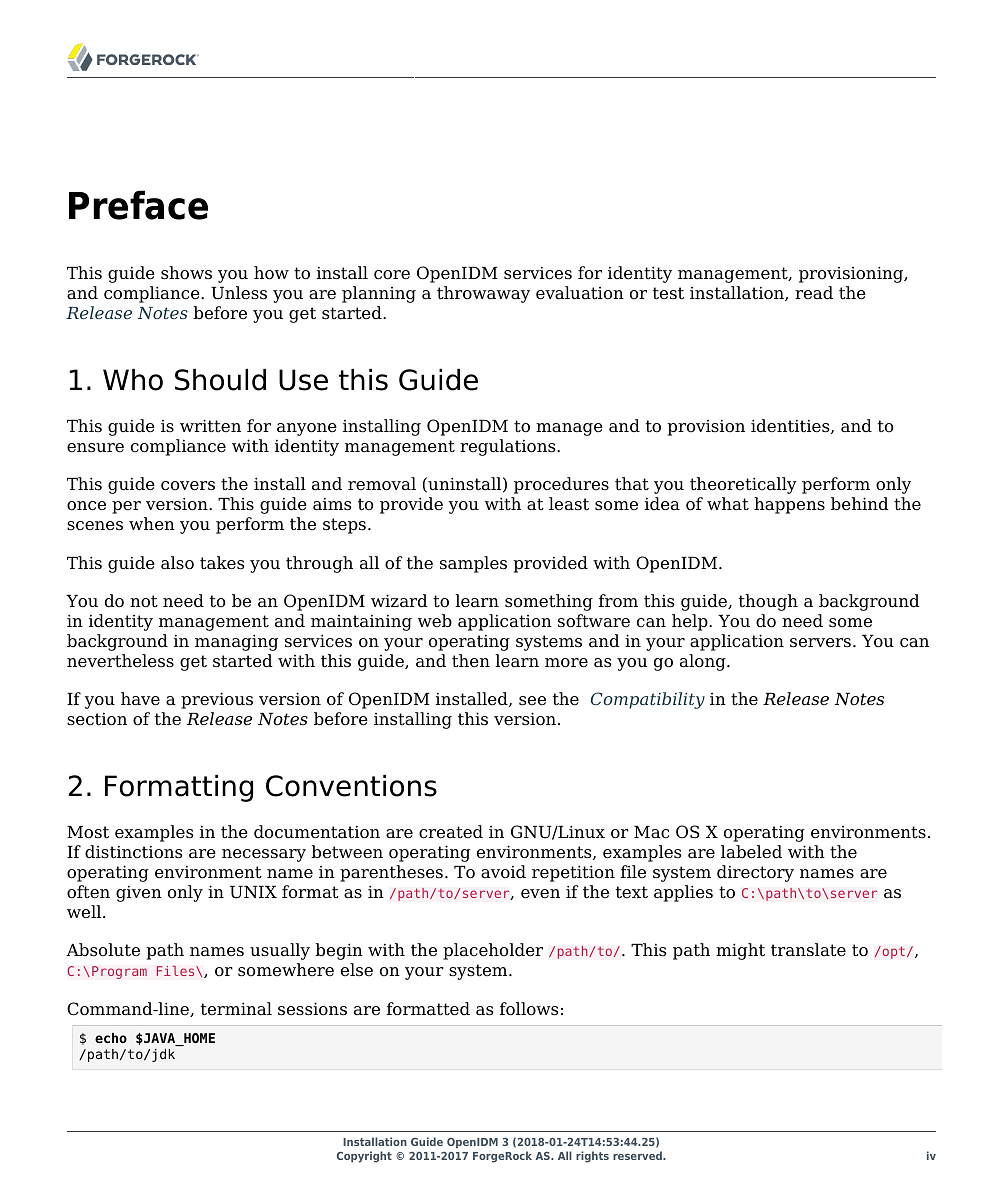 The width and height of the image is (1003, 1204). What do you see at coordinates (483, 294) in the image?
I see `throwaway` at bounding box center [483, 294].
